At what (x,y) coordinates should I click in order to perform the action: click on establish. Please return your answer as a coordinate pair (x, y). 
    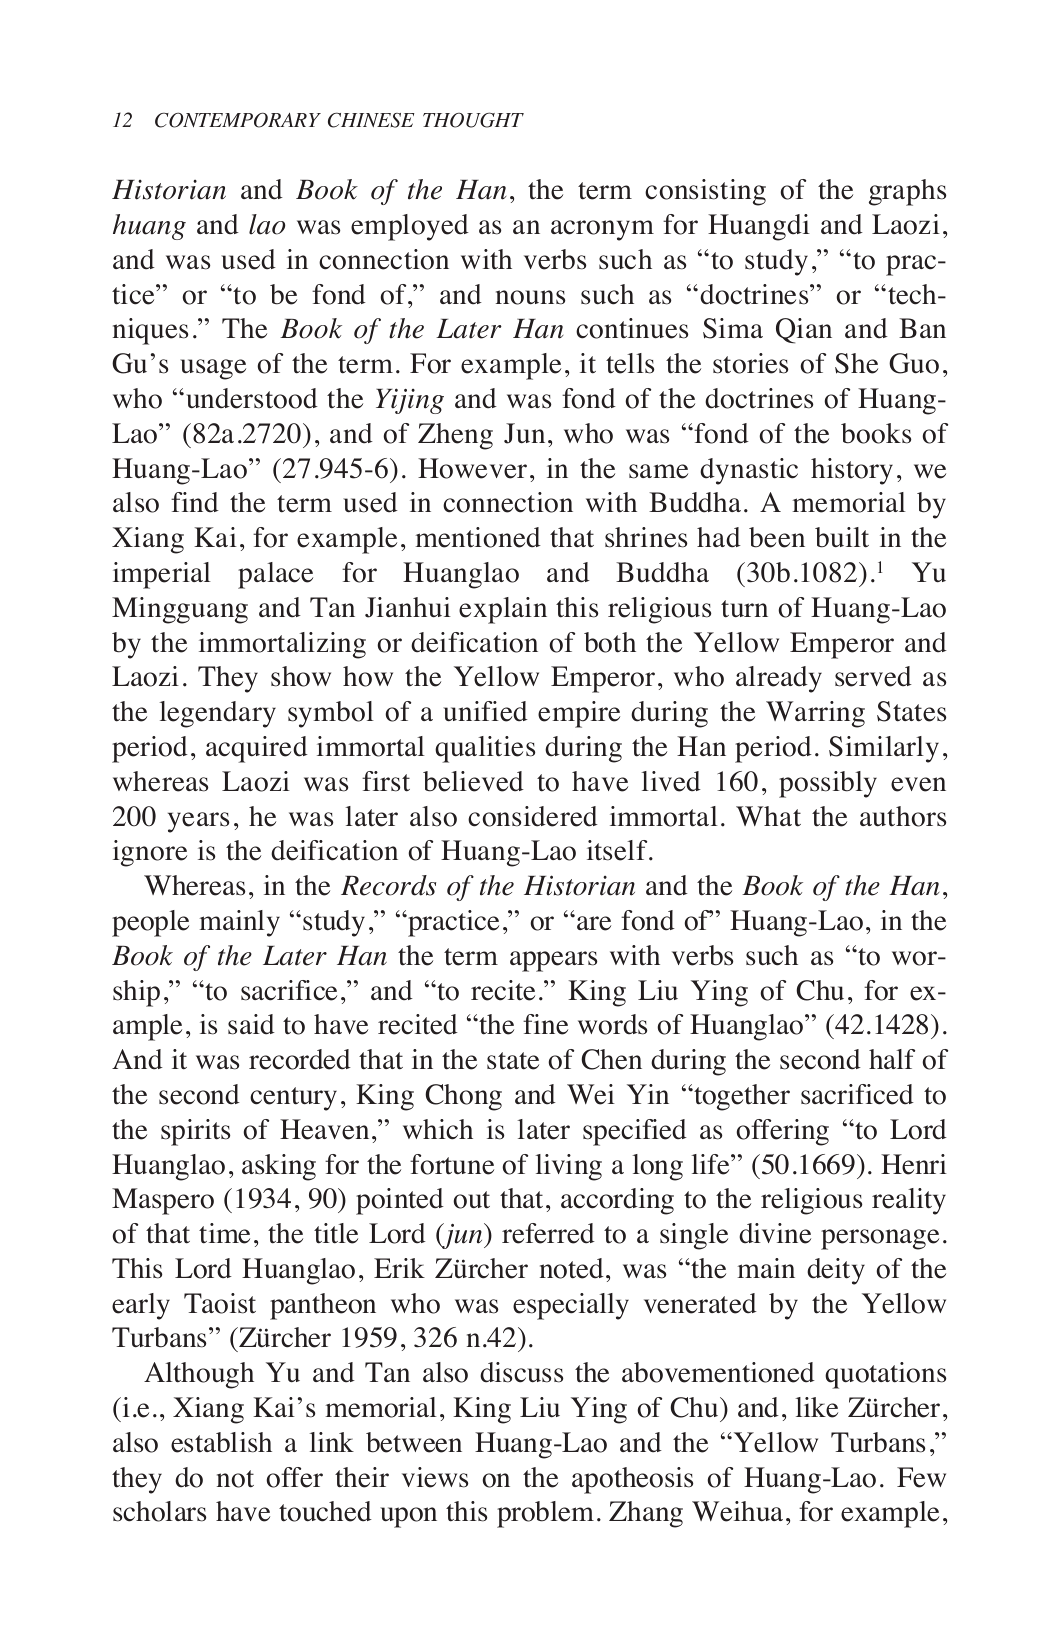
    Looking at the image, I should click on (221, 1442).
